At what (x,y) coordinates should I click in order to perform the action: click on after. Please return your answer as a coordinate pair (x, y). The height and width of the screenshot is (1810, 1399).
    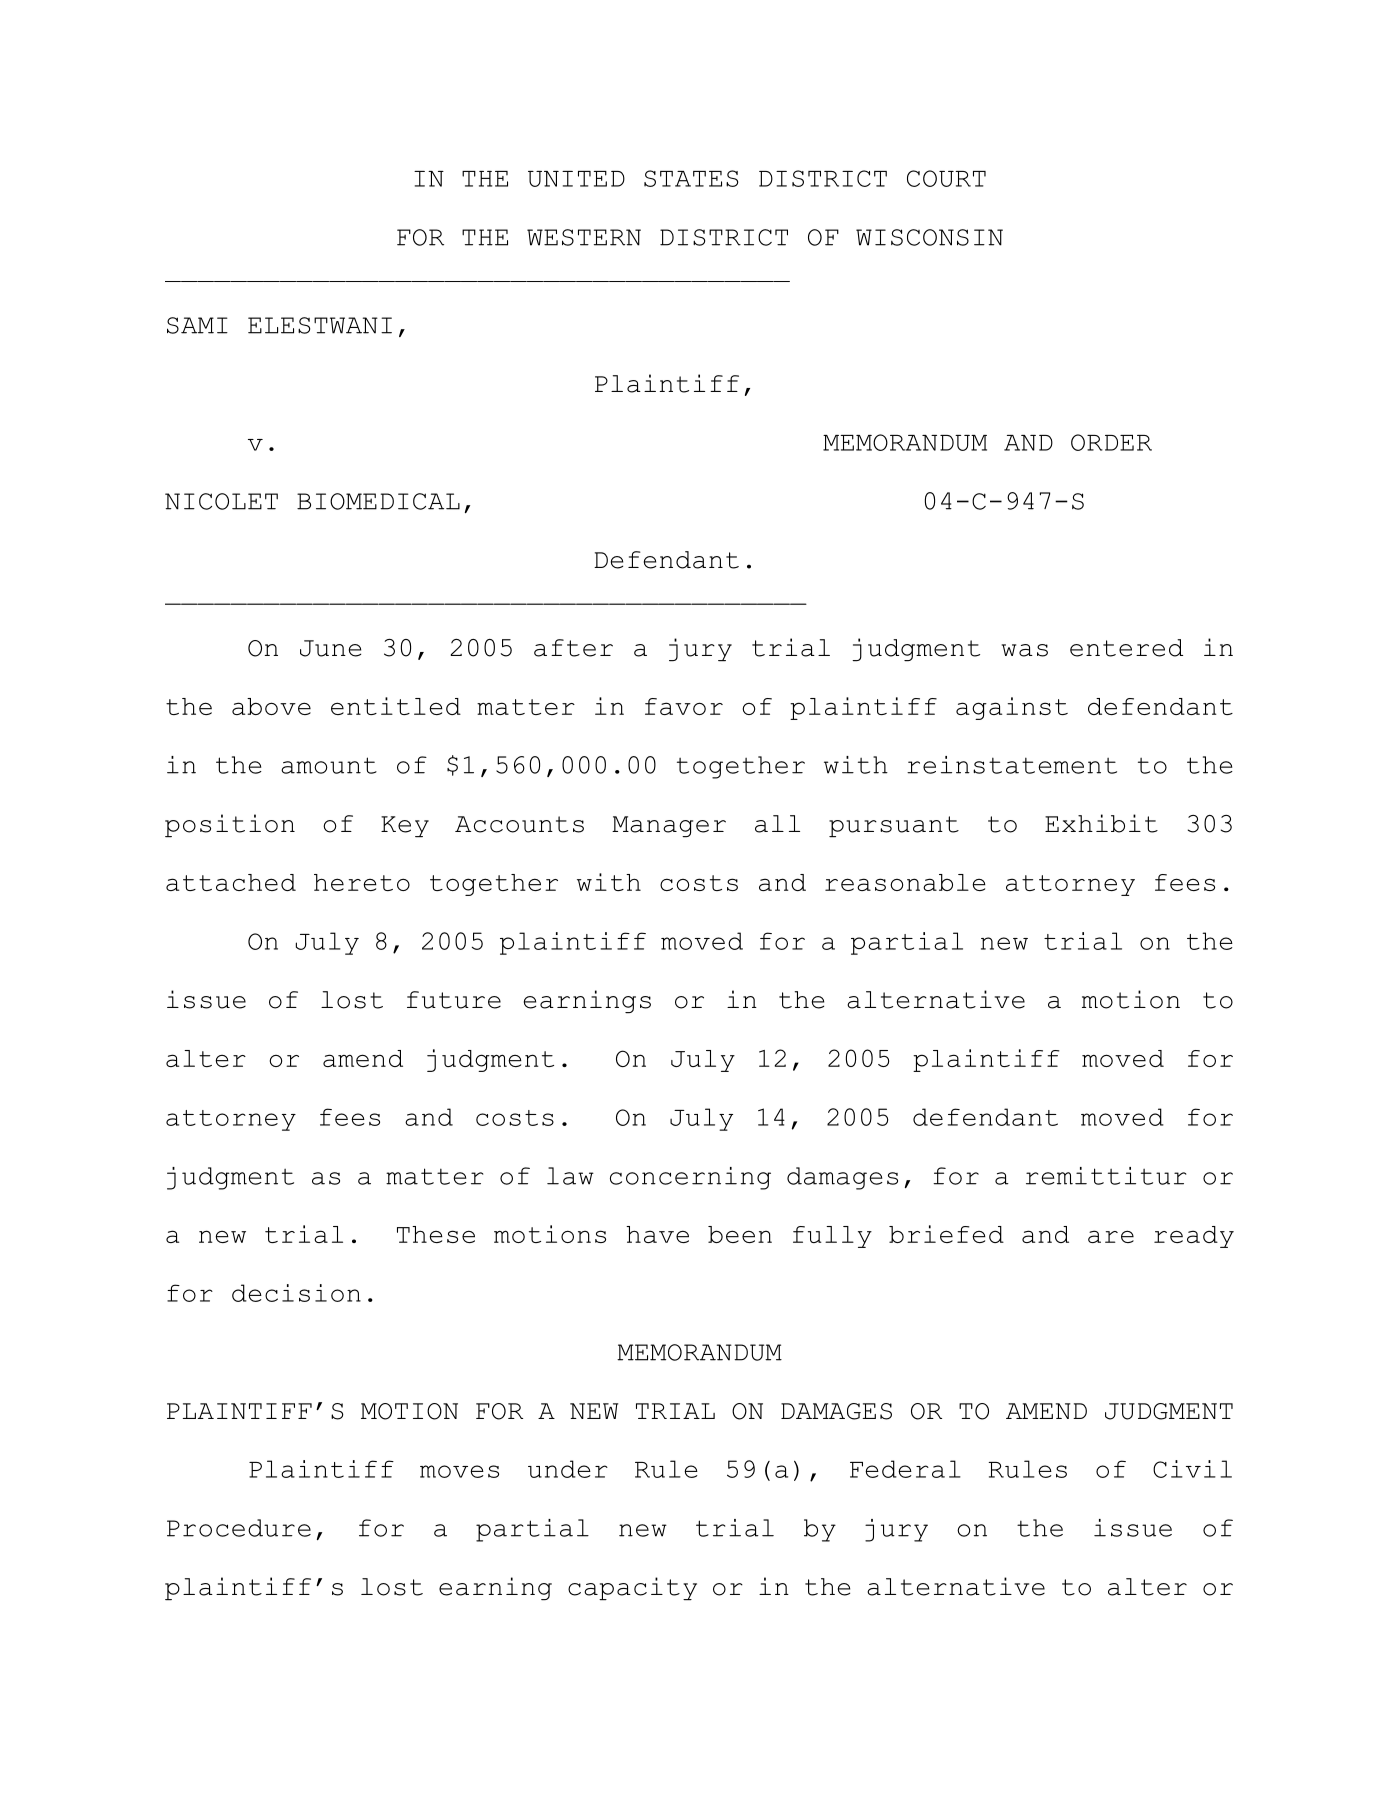
    Looking at the image, I should click on (573, 648).
